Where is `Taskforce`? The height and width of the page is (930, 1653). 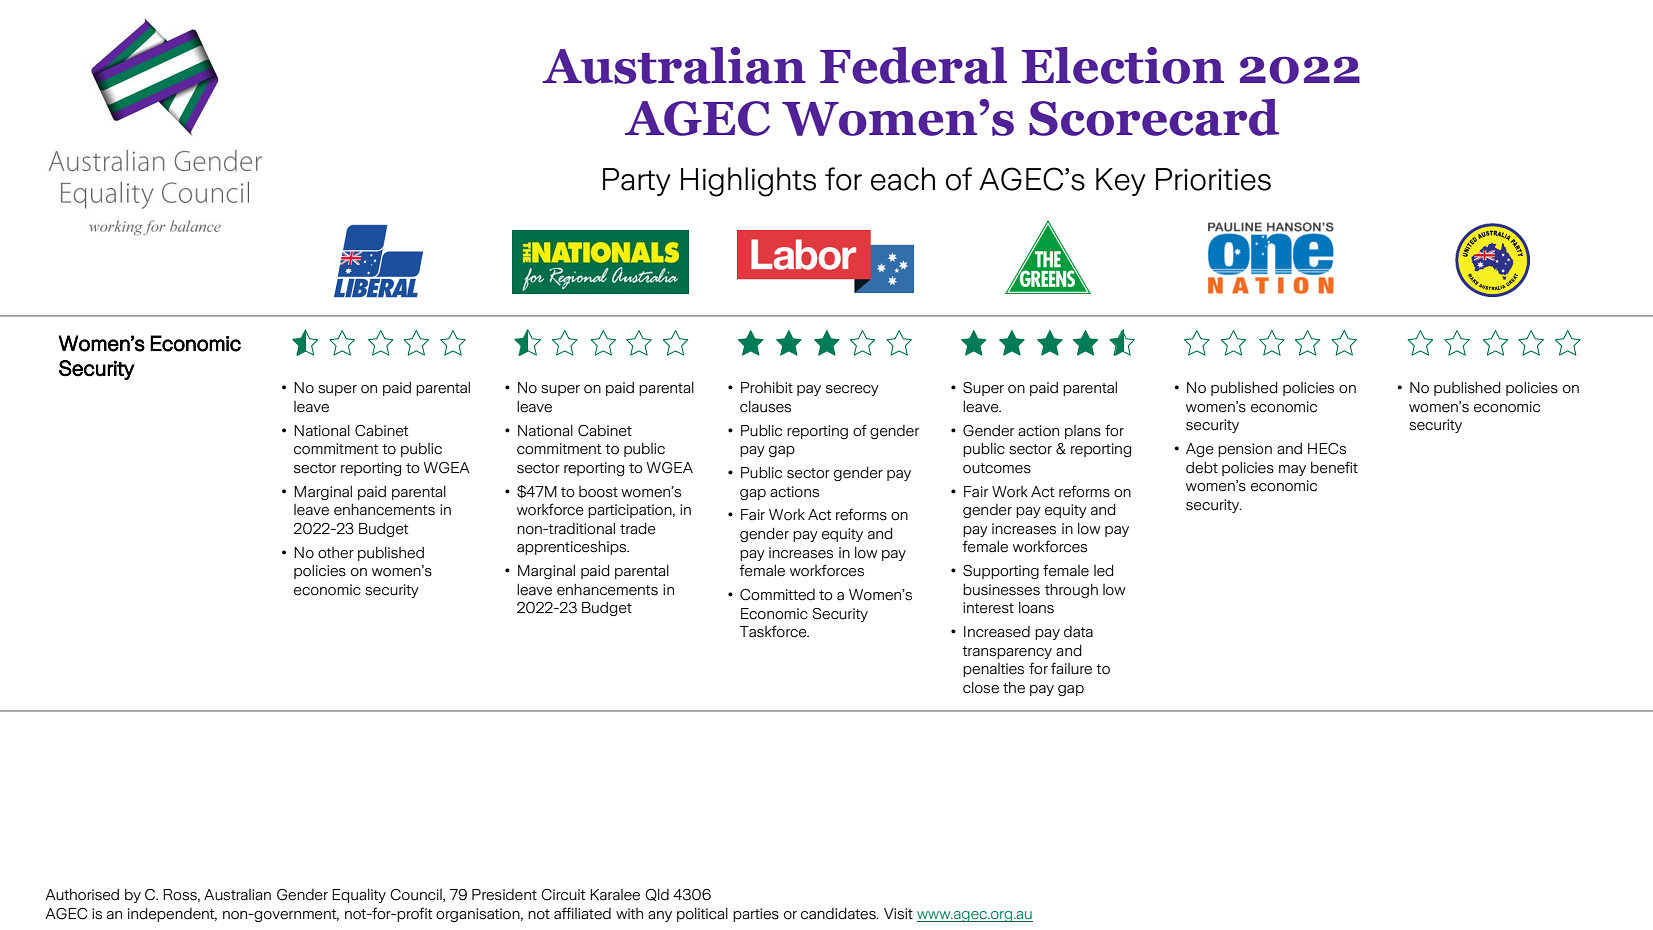 Taskforce is located at coordinates (774, 631).
